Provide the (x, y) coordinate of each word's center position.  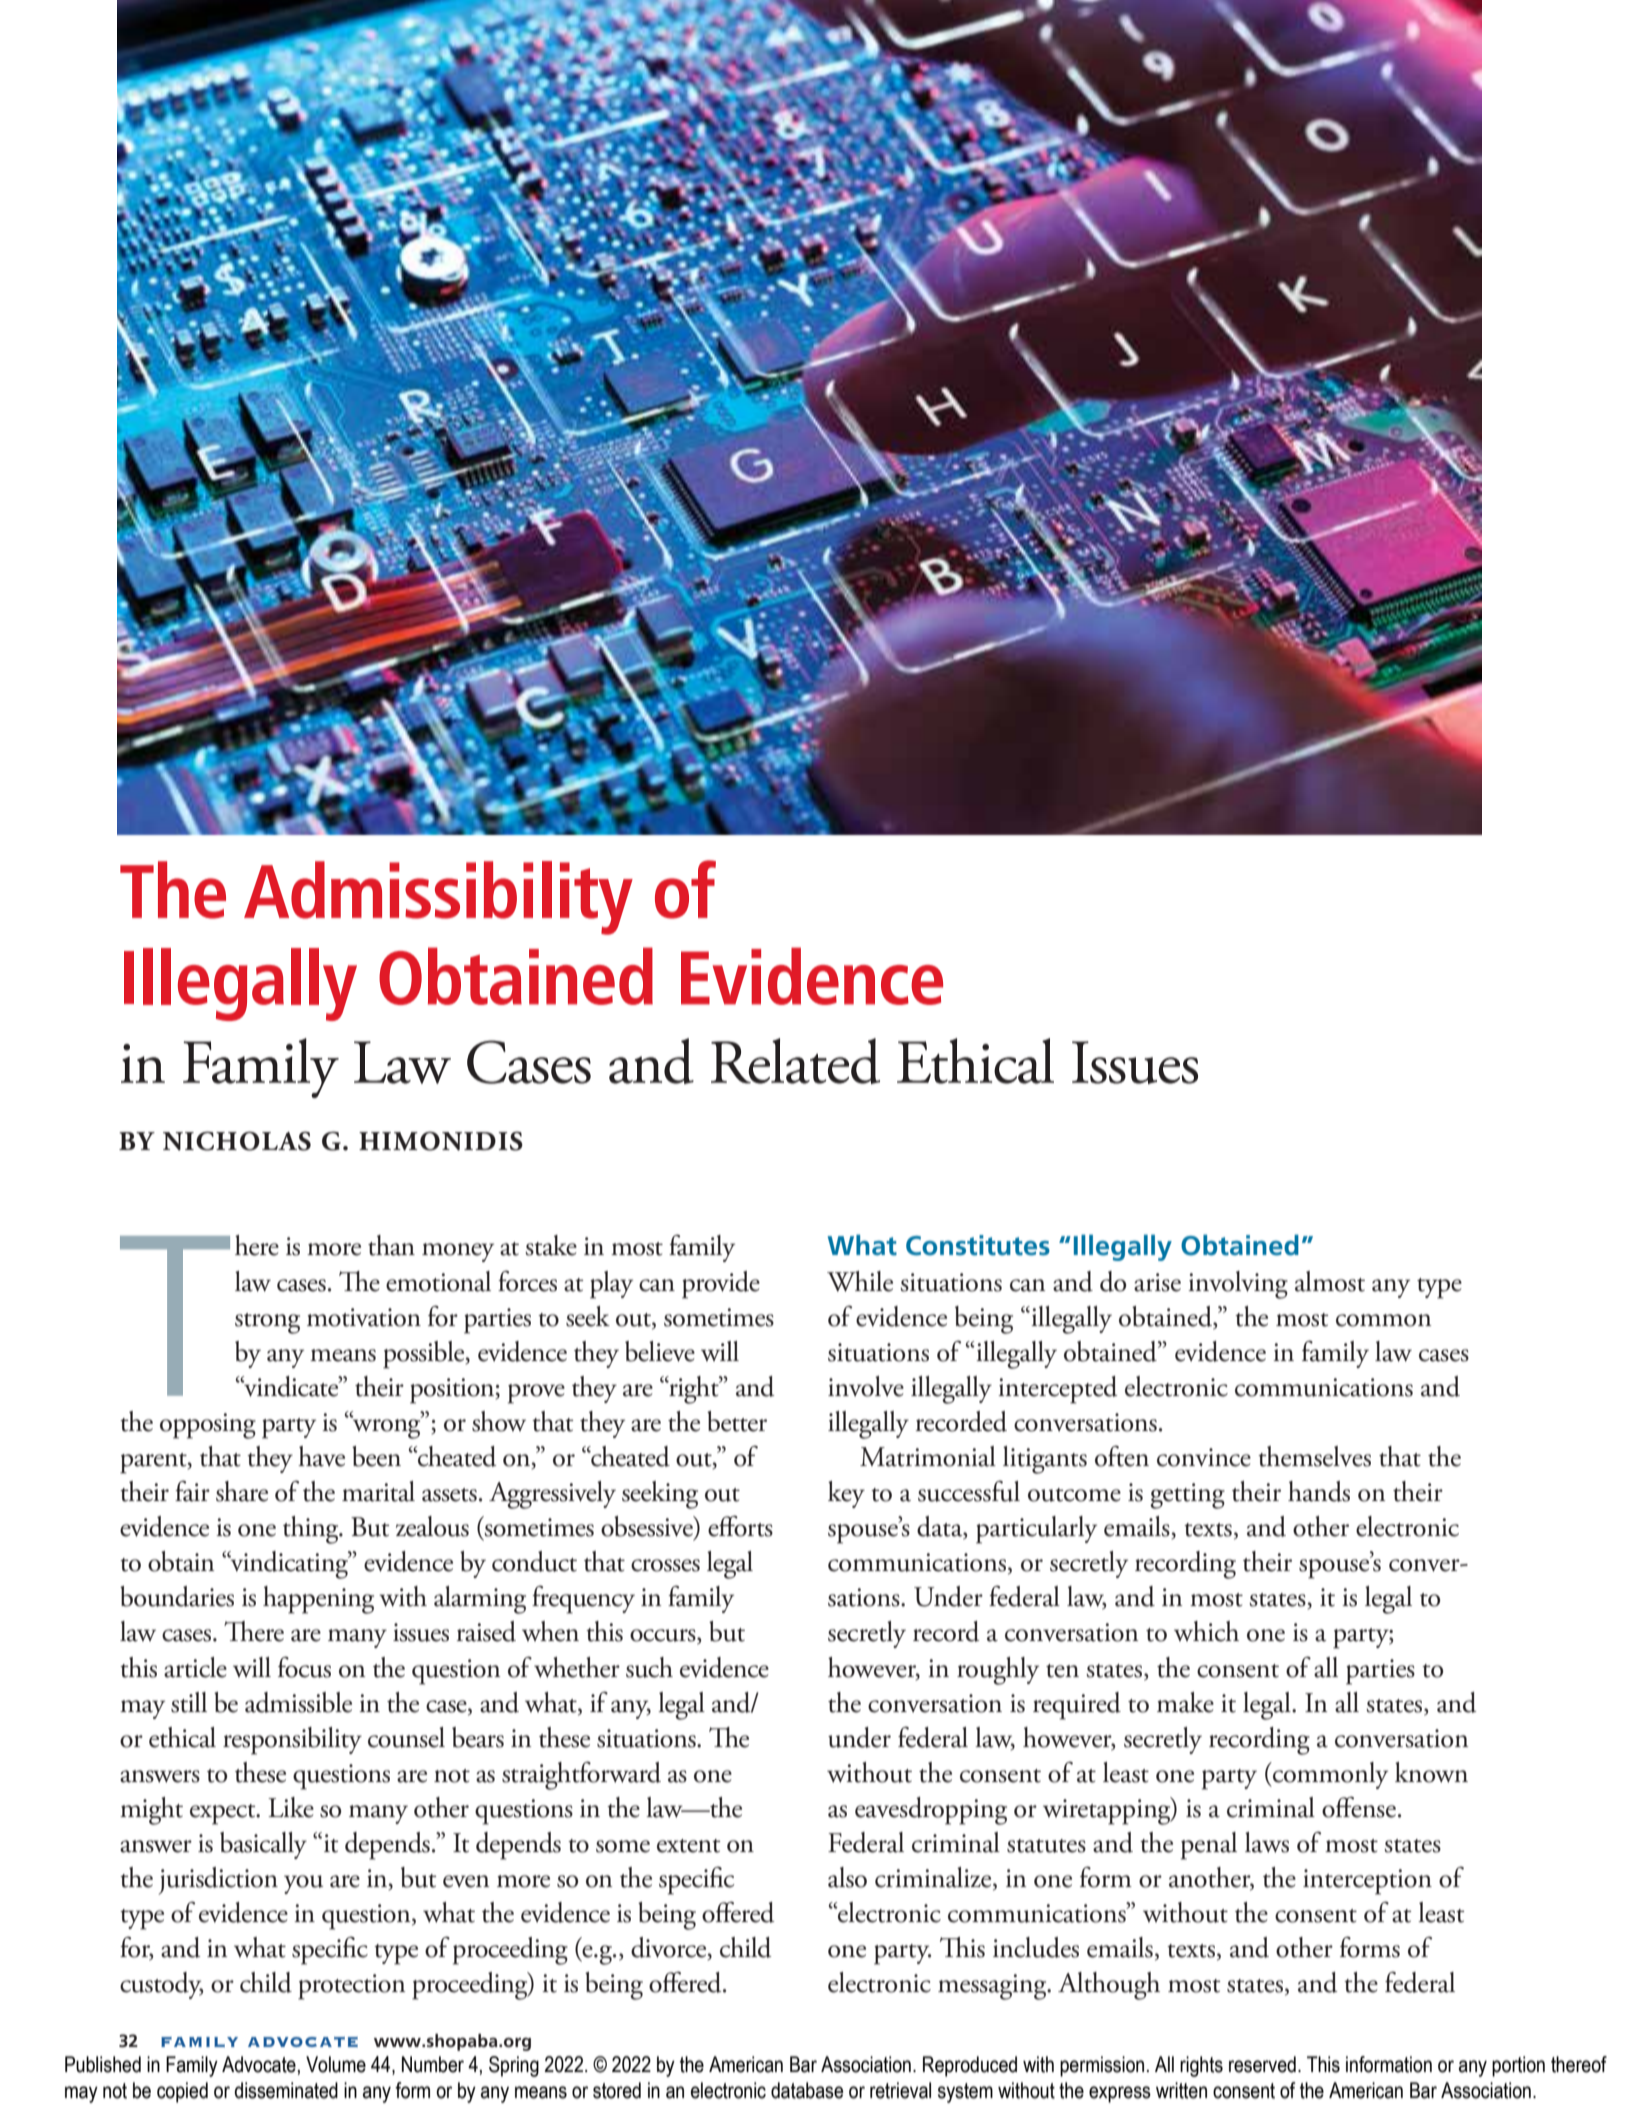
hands (1319, 1491)
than (391, 1245)
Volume (336, 2064)
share (242, 1491)
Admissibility (438, 898)
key (846, 1494)
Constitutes (978, 1245)
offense (1359, 1807)
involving (1238, 1285)
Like (291, 1807)
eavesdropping (931, 1811)
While (860, 1281)
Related (795, 1061)
